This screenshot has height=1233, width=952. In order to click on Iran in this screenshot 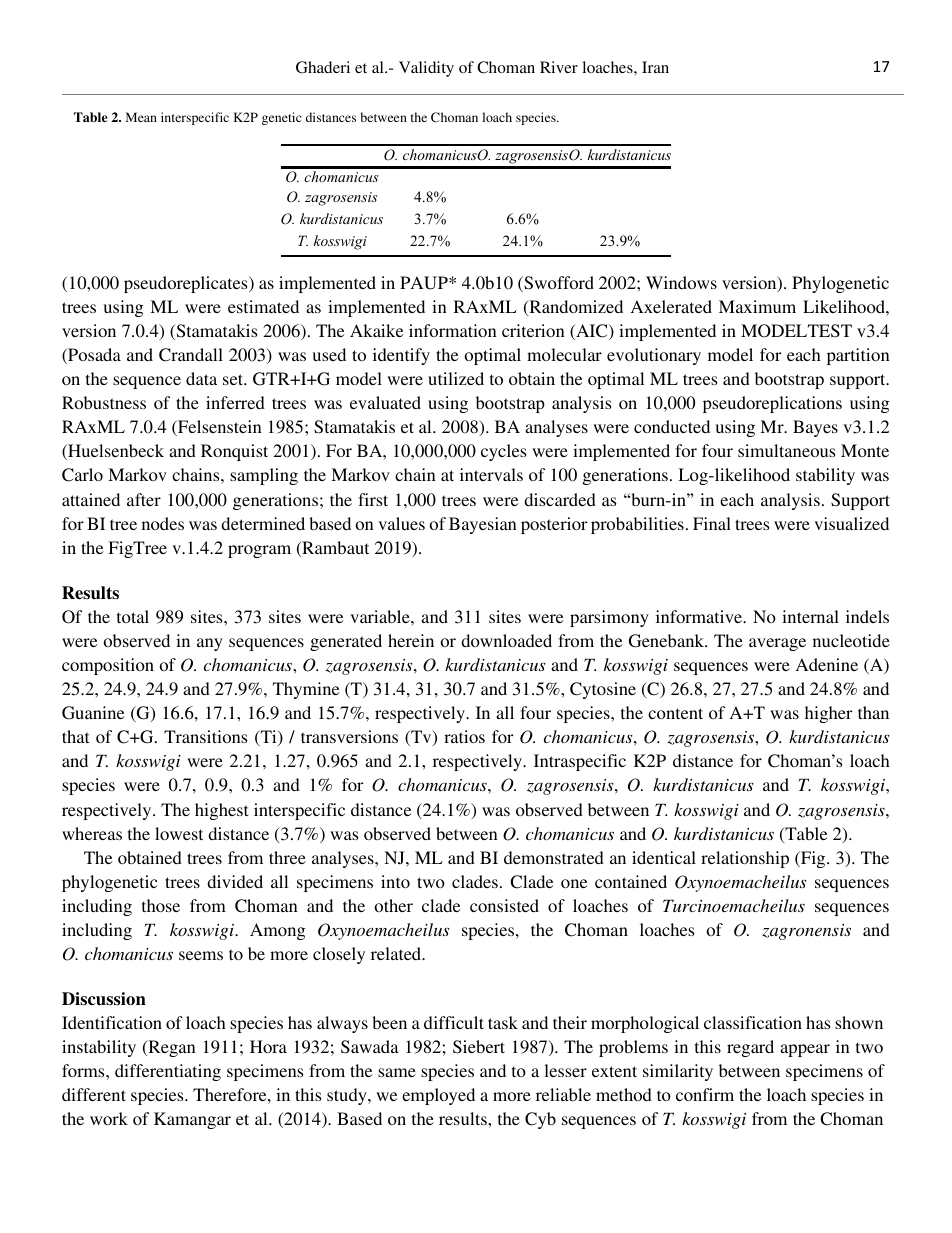, I will do `click(655, 67)`.
